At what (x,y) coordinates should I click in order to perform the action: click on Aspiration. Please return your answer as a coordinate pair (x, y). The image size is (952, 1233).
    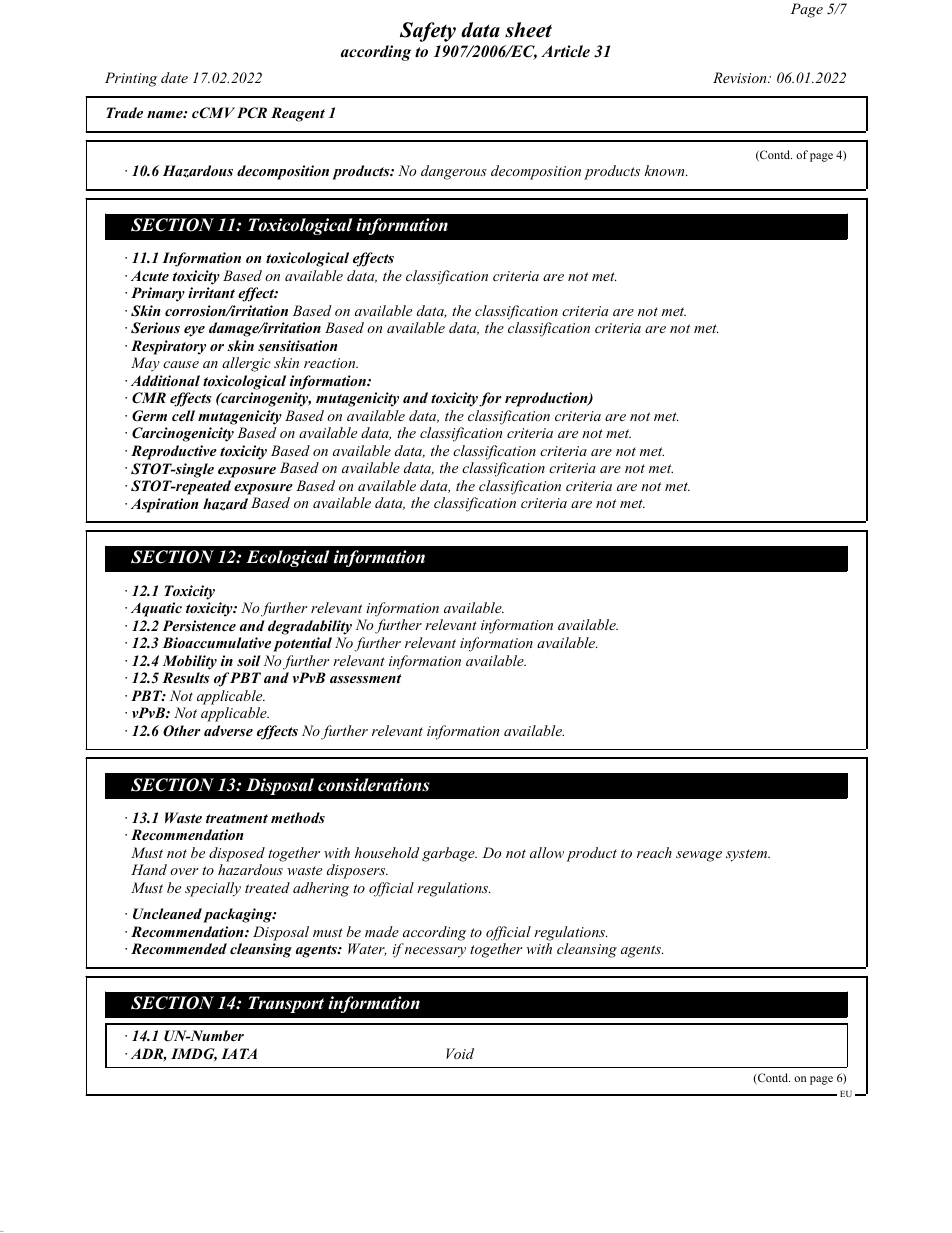
    Looking at the image, I should click on (164, 505).
